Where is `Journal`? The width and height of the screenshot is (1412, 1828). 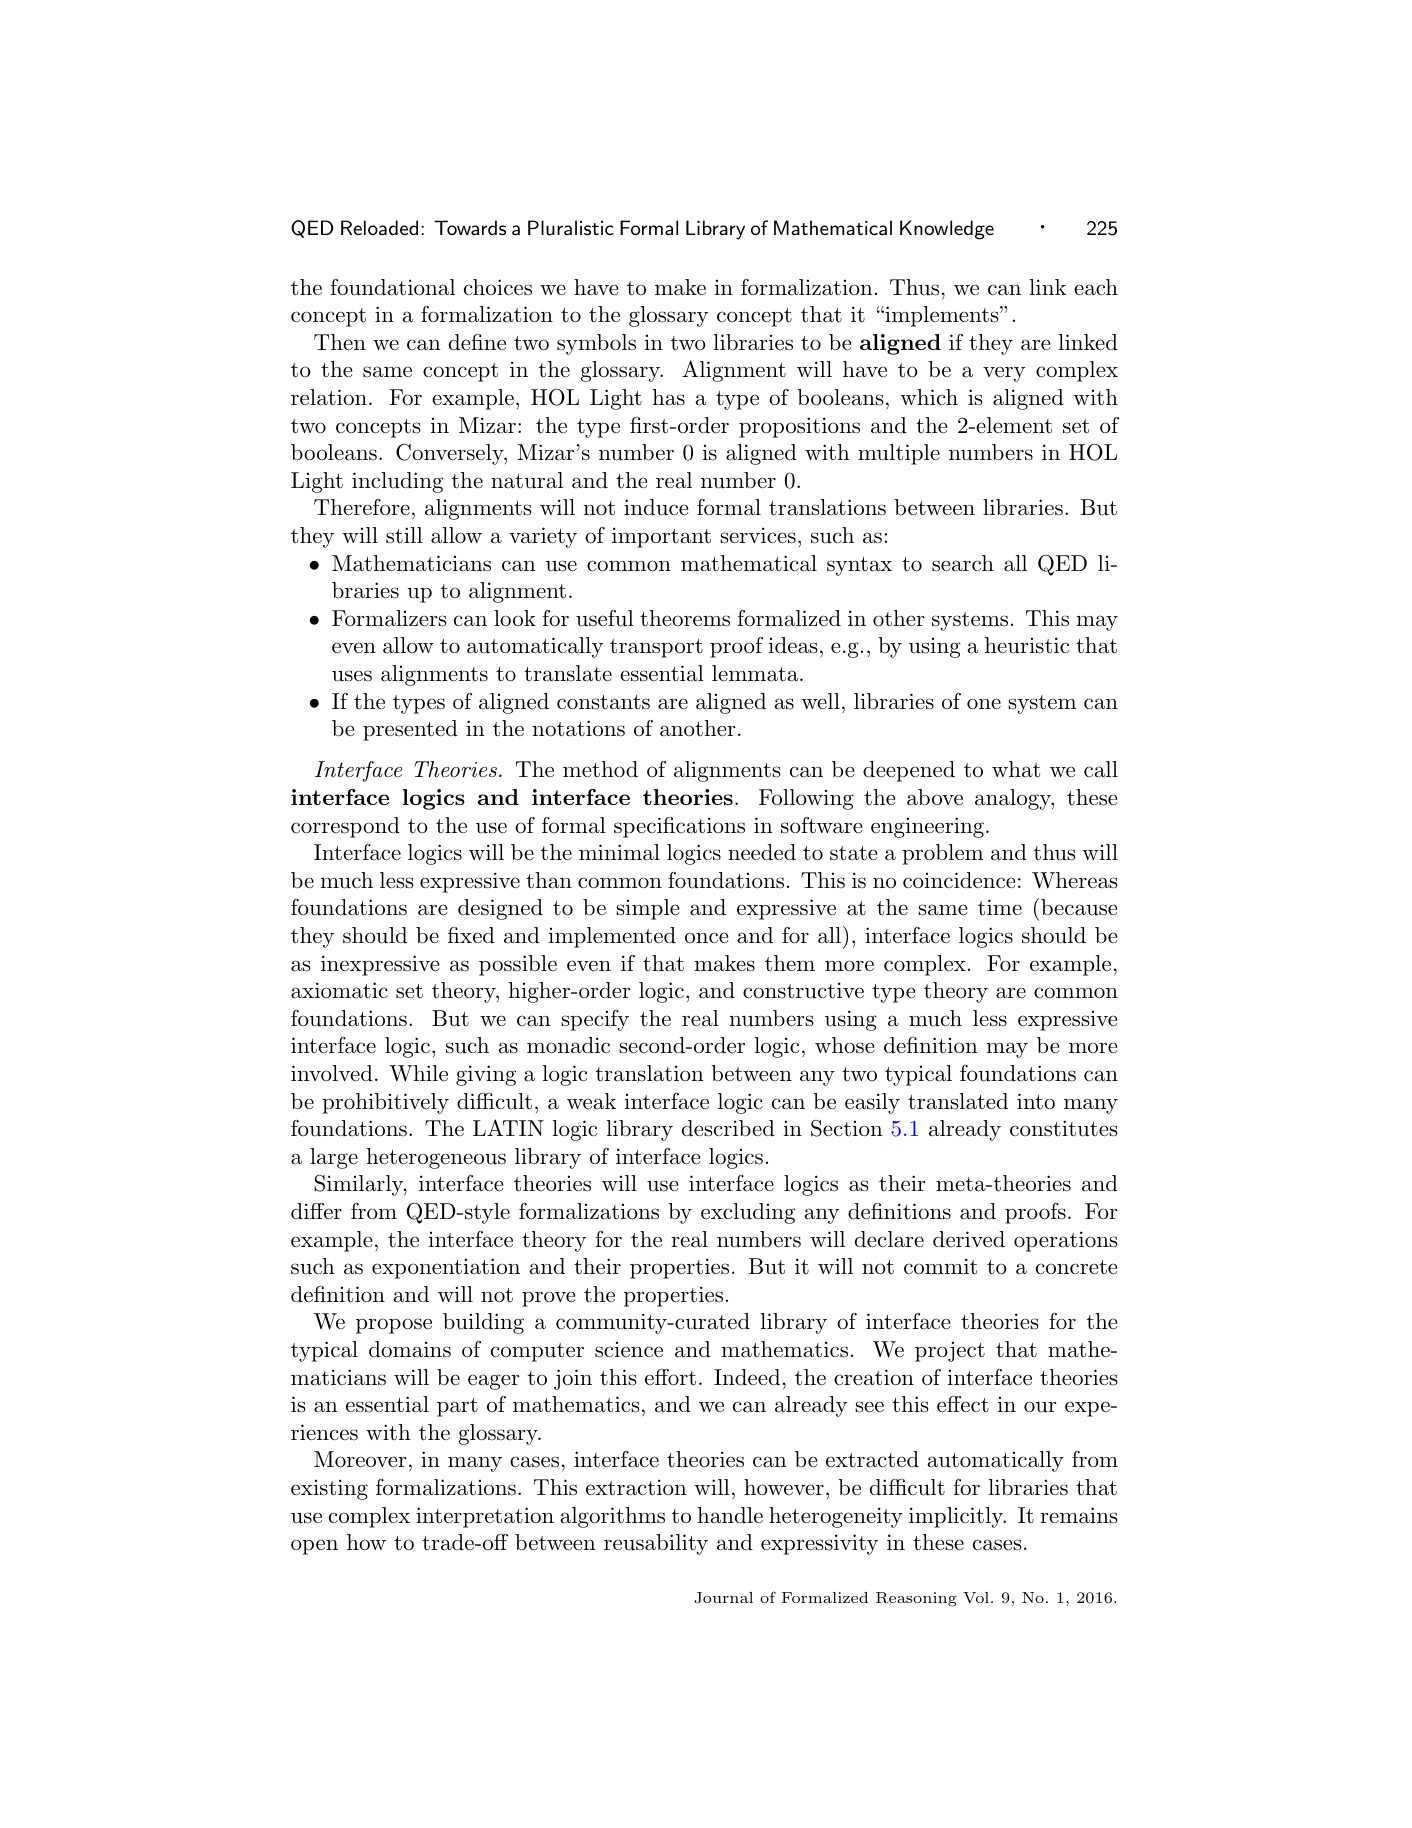 Journal is located at coordinates (723, 1598).
